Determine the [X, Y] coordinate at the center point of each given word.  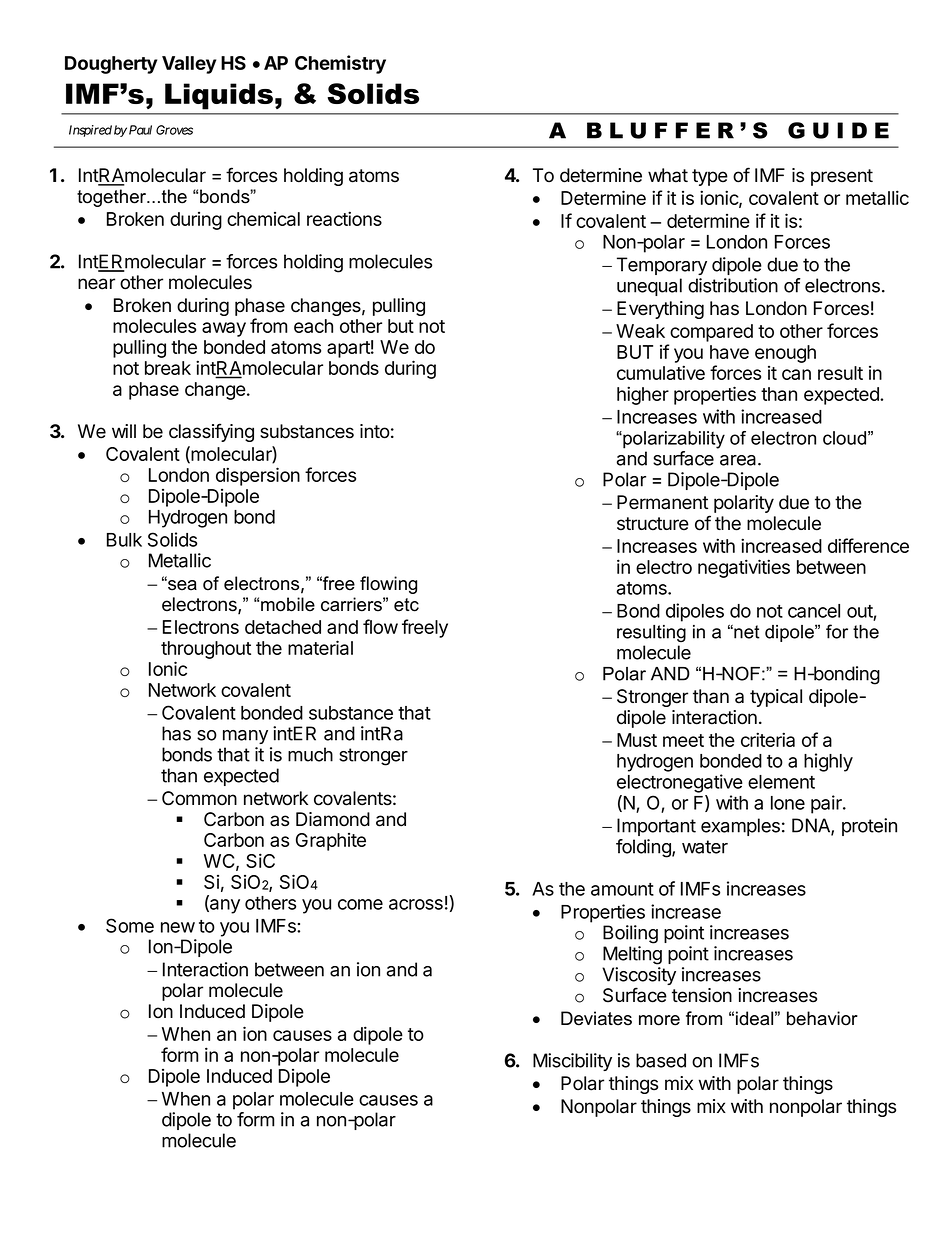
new [178, 927]
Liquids [219, 96]
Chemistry [340, 64]
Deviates [596, 1018]
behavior [822, 1018]
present [842, 177]
